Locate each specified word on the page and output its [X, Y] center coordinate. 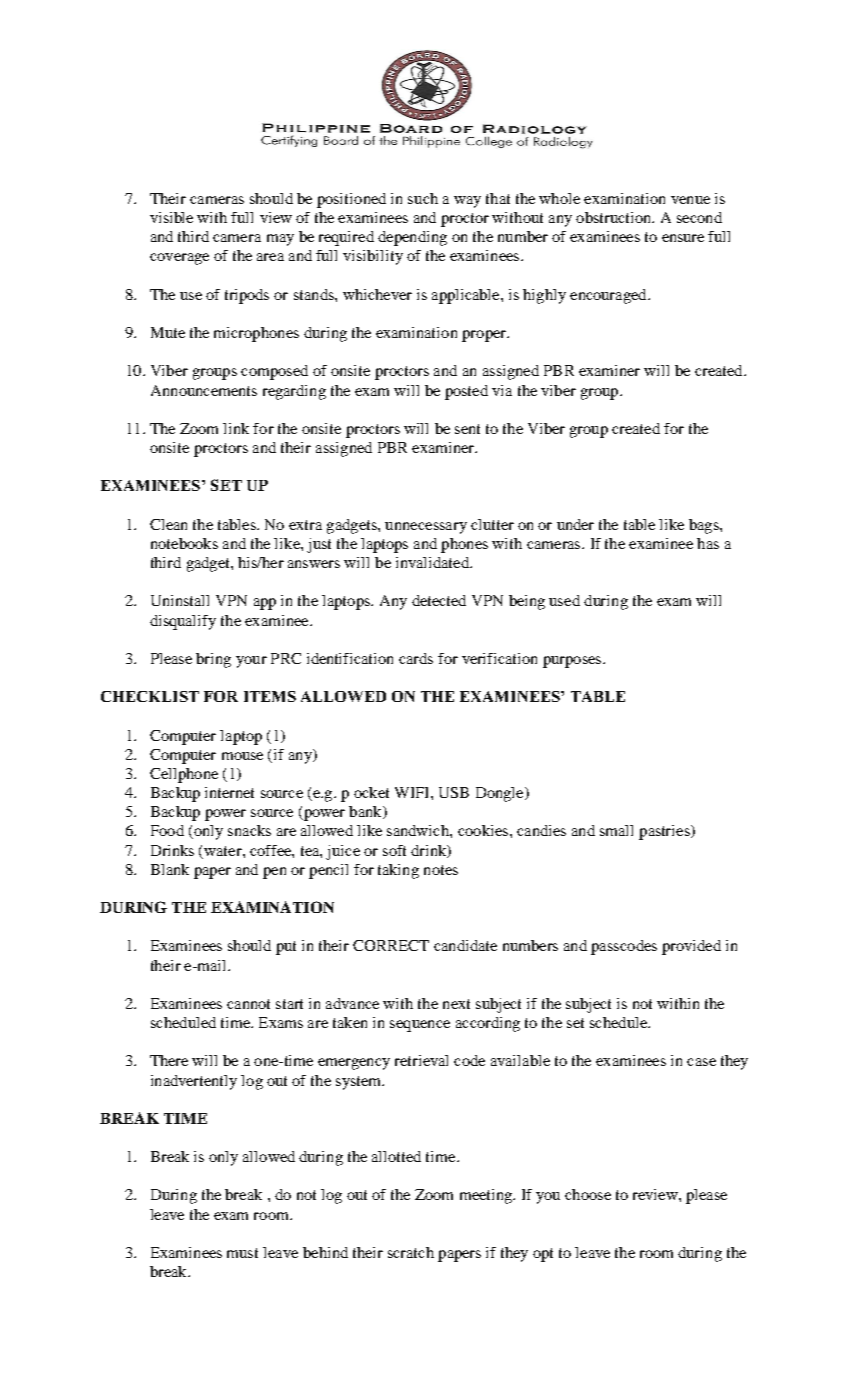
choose [588, 1194]
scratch [411, 1252]
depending [412, 238]
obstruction [615, 217]
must [242, 1253]
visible [171, 217]
